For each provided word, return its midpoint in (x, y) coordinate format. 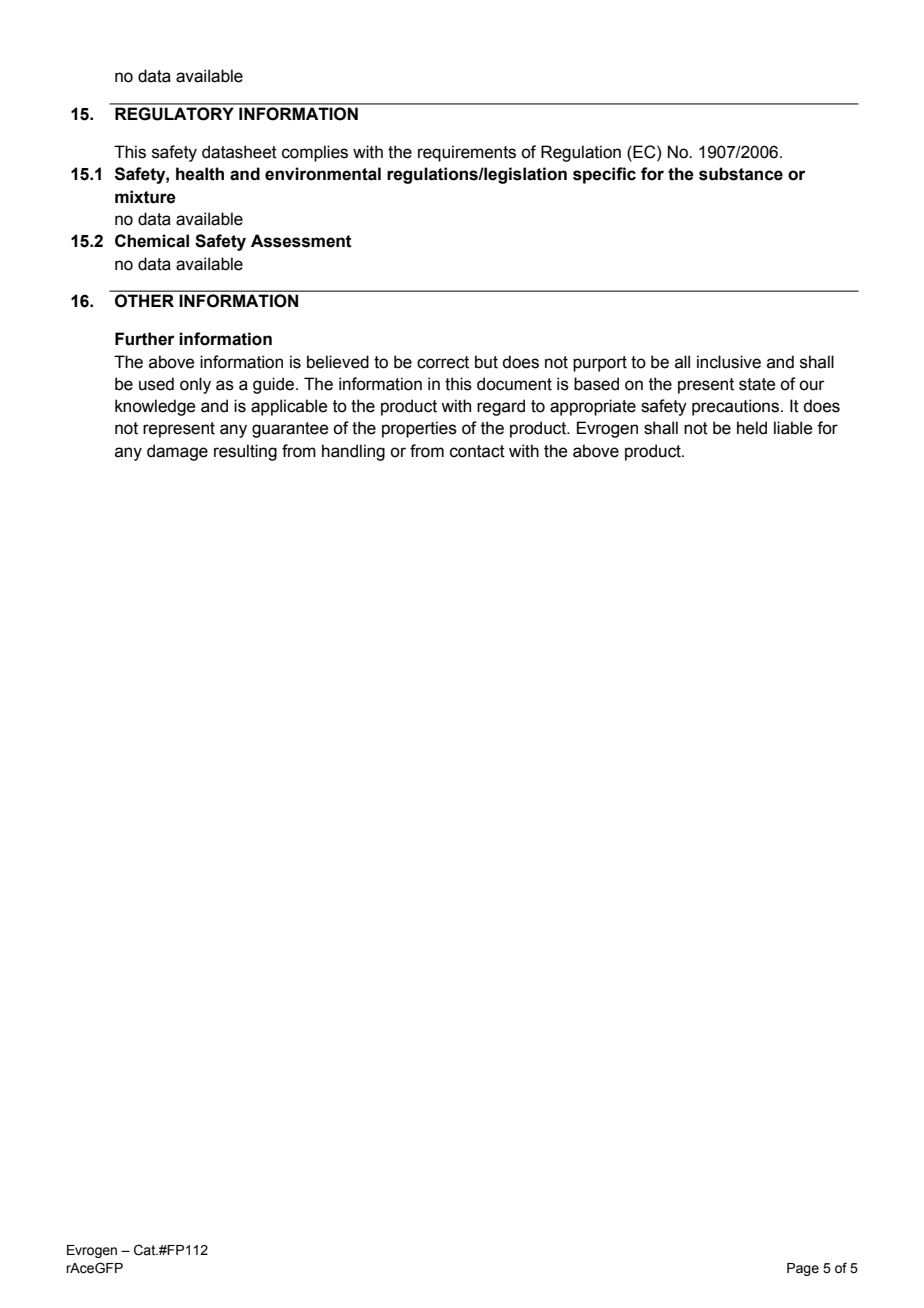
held (752, 428)
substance (741, 174)
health (200, 174)
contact (477, 451)
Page (803, 1269)
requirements (467, 153)
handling (353, 452)
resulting (245, 452)
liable (793, 428)
